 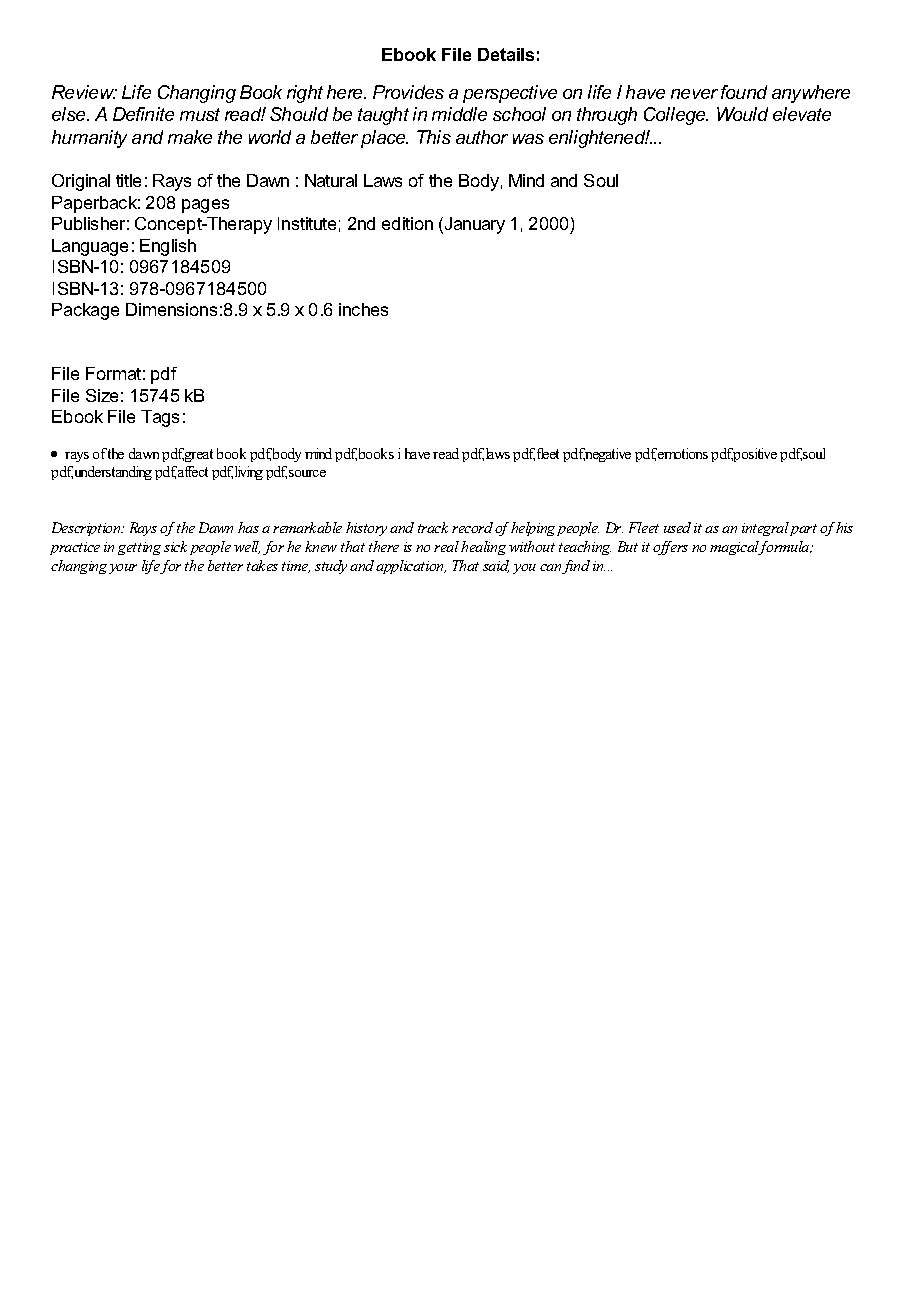 What do you see at coordinates (139, 548) in the screenshot?
I see `getting` at bounding box center [139, 548].
